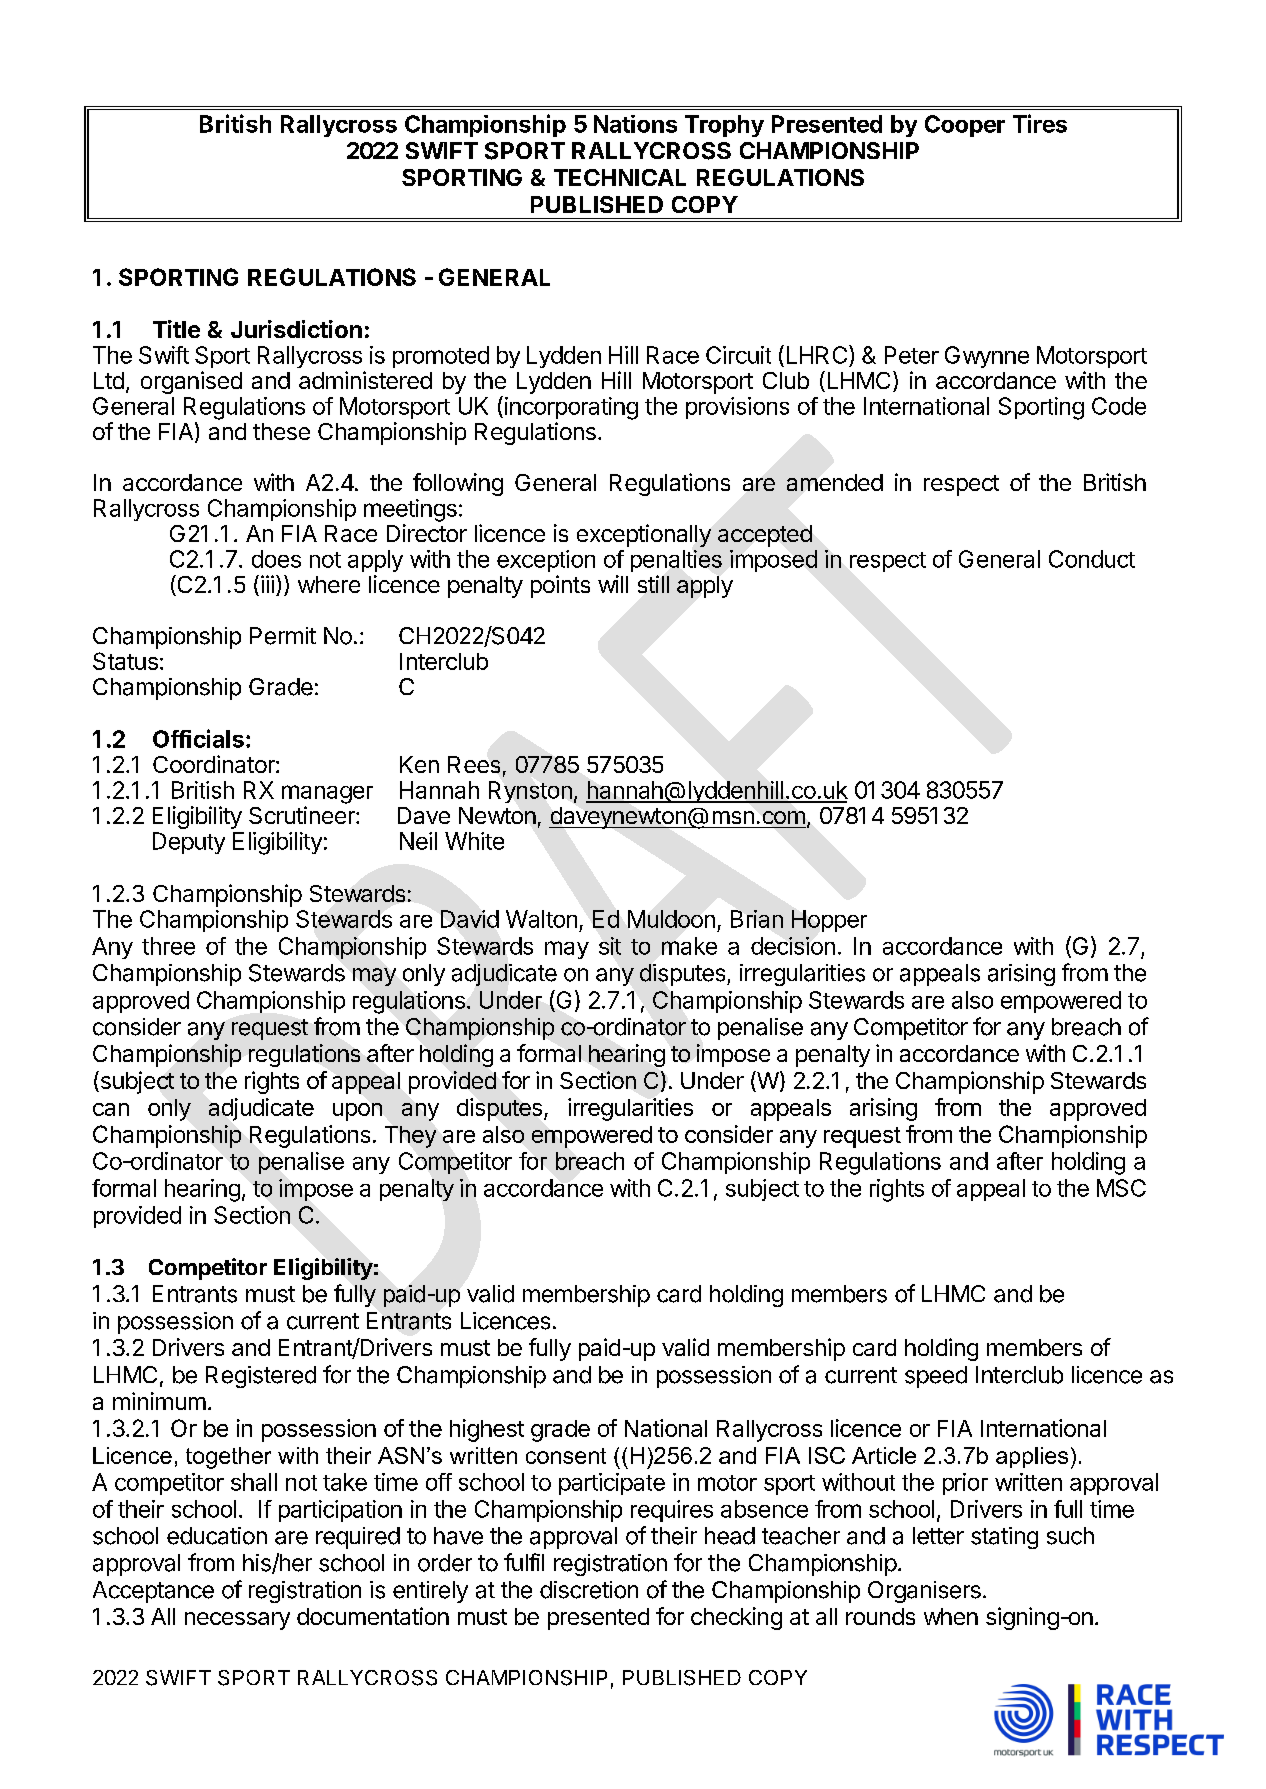 The height and width of the image is (1789, 1266). Describe the element at coordinates (176, 329) in the image. I see `Title` at that location.
